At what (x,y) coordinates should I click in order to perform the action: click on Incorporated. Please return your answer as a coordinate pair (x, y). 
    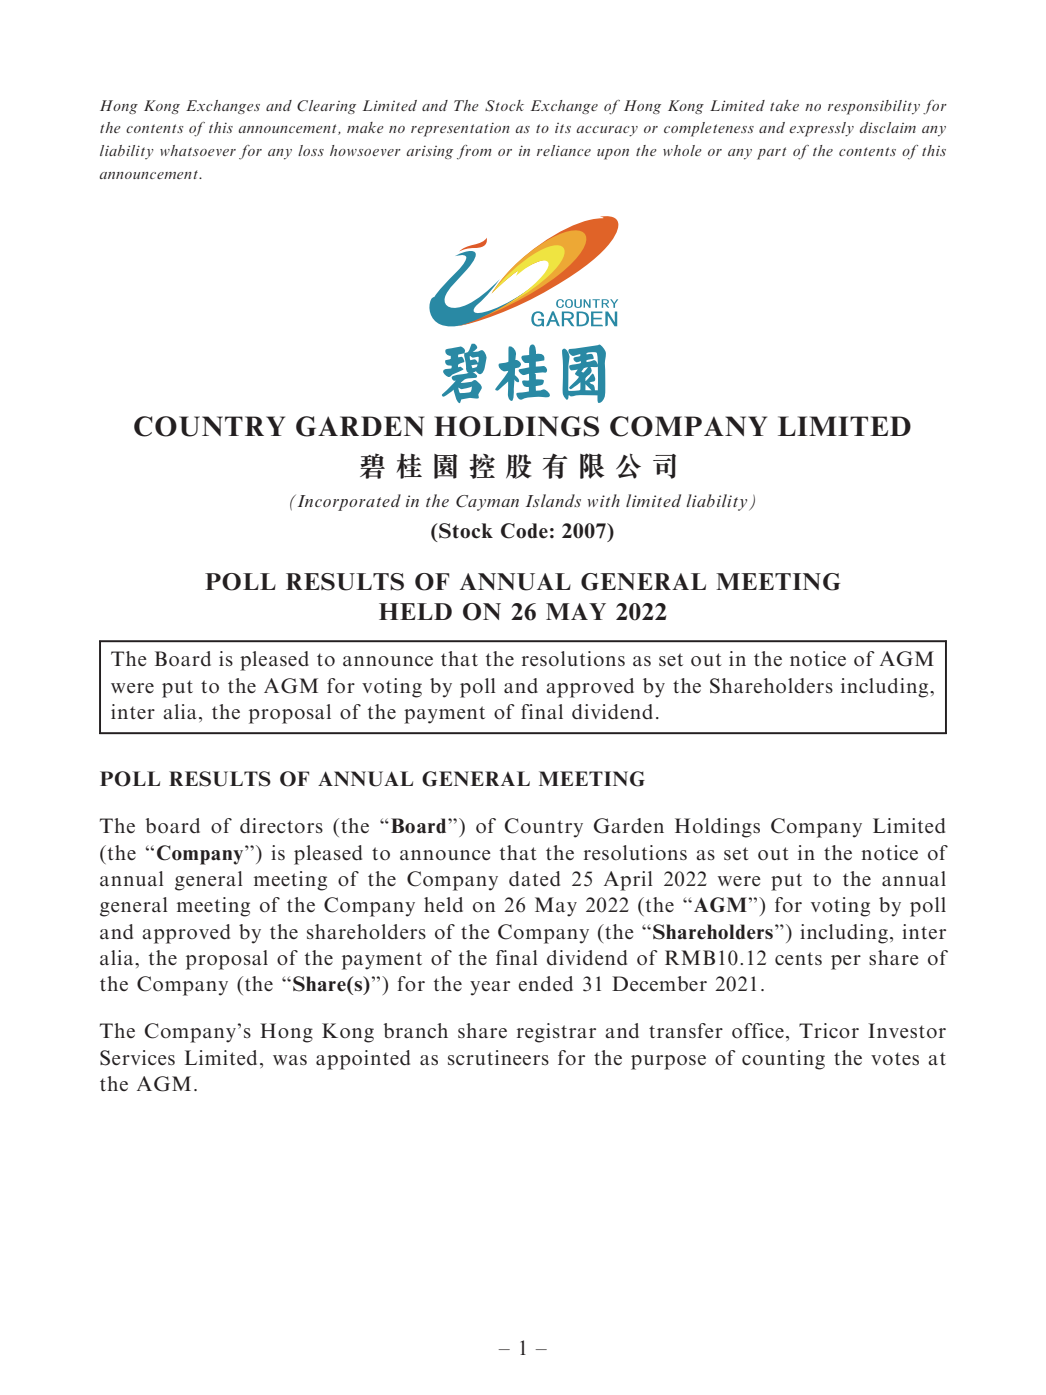
    Looking at the image, I should click on (348, 502).
